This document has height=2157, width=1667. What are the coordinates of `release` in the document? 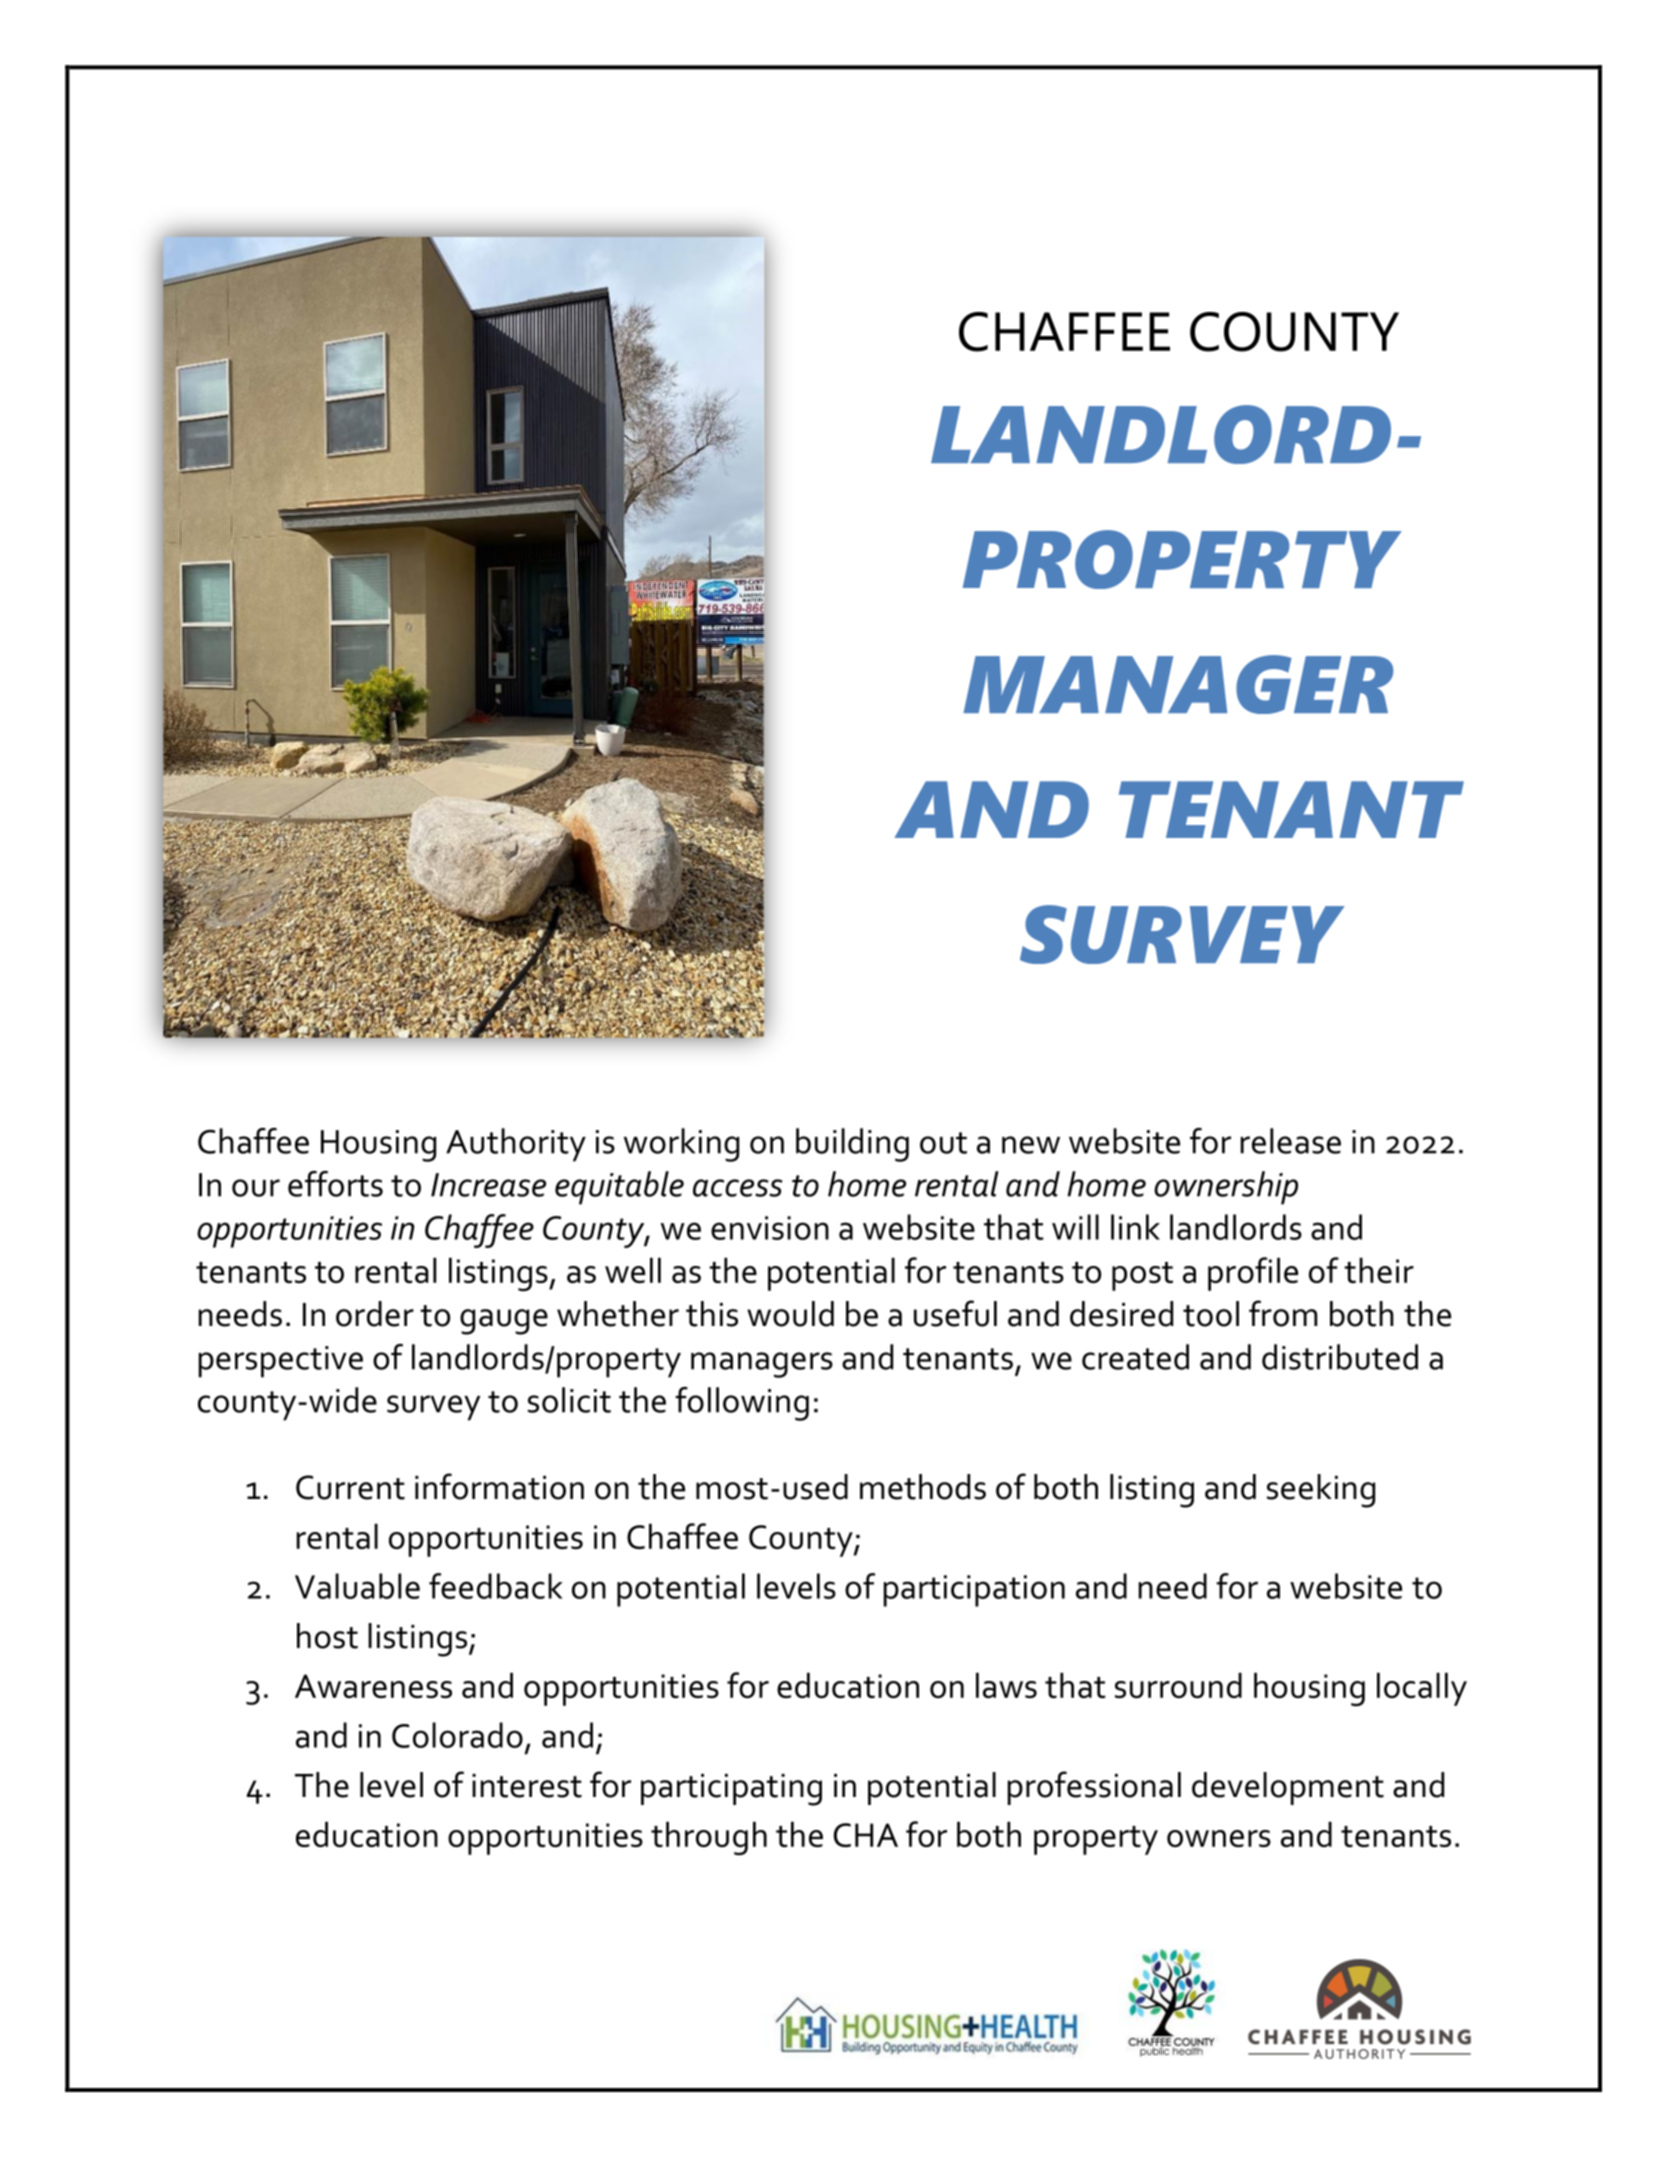 It's located at (1291, 1141).
